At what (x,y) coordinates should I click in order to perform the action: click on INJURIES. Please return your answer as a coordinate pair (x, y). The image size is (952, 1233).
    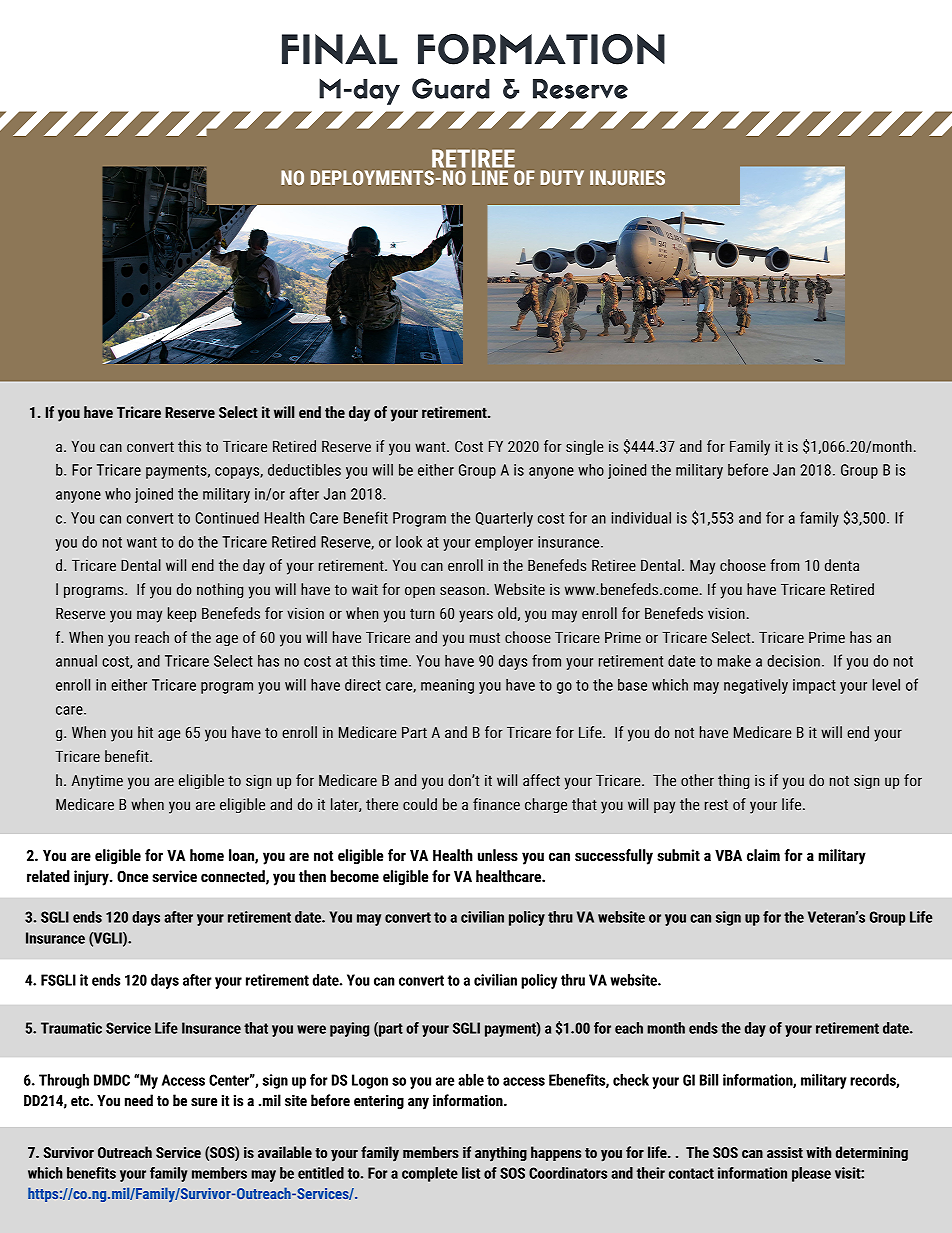
    Looking at the image, I should click on (627, 177).
